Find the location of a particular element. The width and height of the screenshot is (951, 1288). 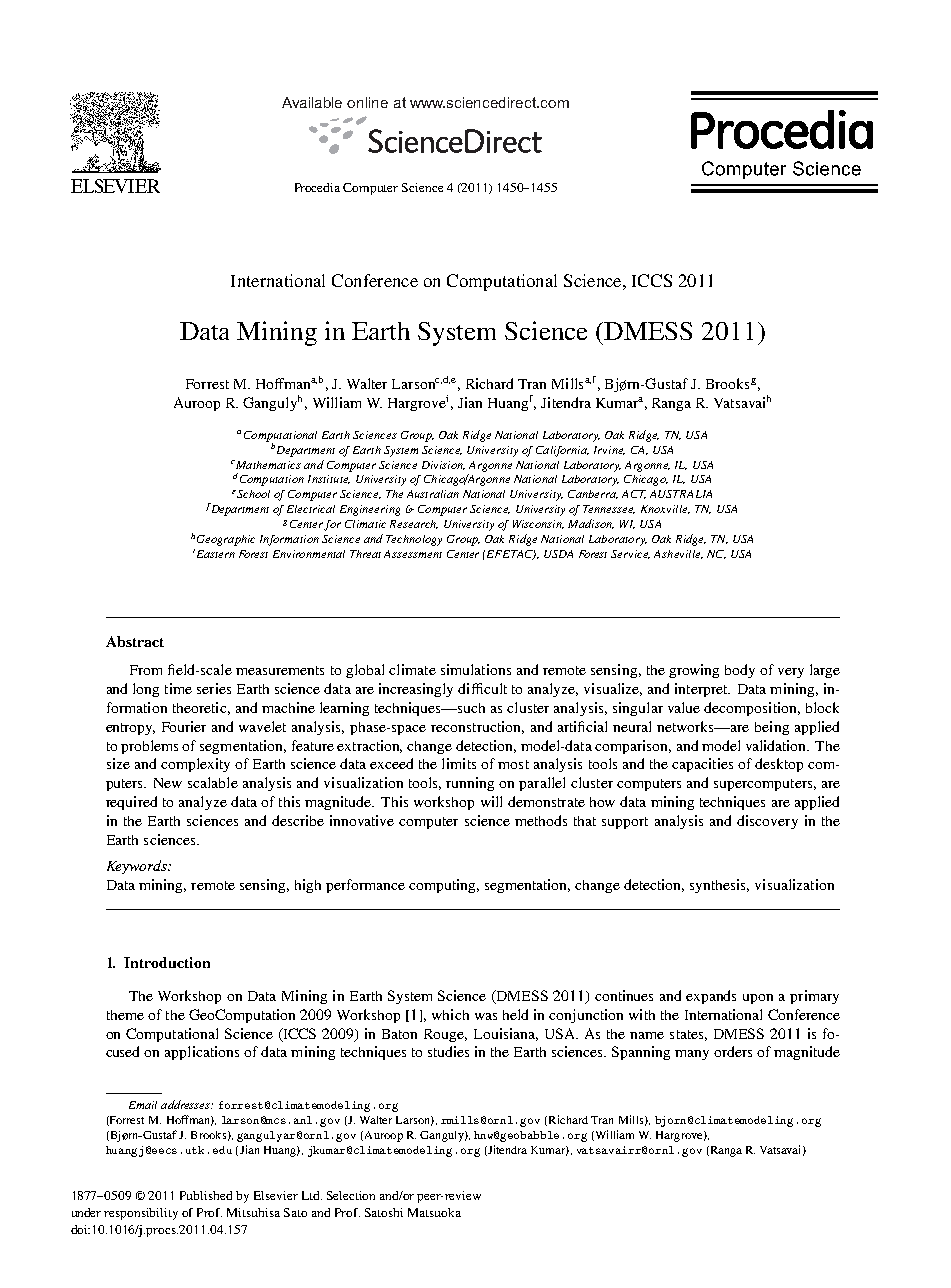

body is located at coordinates (740, 671).
